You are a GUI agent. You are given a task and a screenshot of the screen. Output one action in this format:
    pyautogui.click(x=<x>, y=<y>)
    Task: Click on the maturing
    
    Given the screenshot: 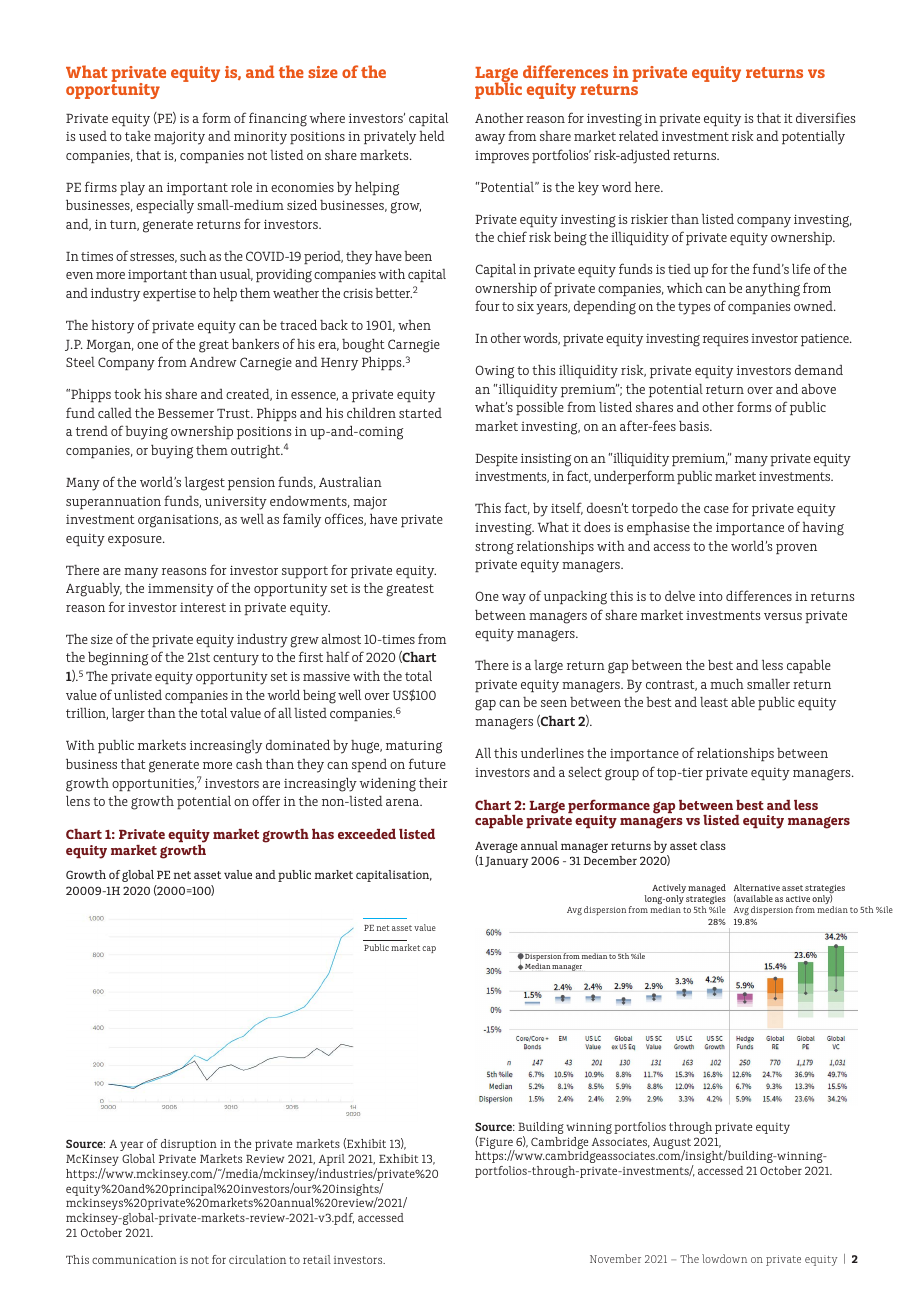 What is the action you would take?
    pyautogui.click(x=414, y=747)
